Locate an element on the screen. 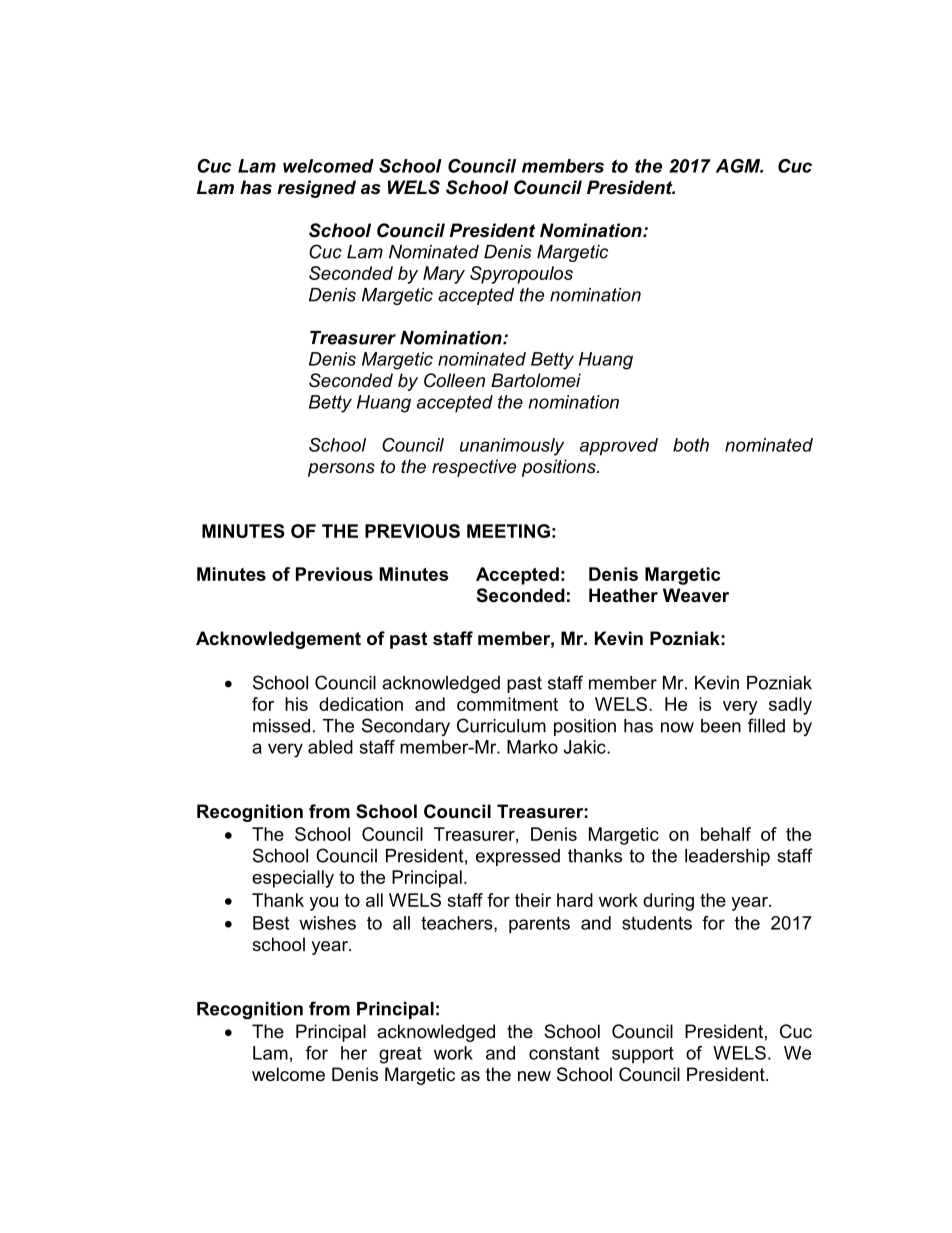  resigned is located at coordinates (316, 189).
